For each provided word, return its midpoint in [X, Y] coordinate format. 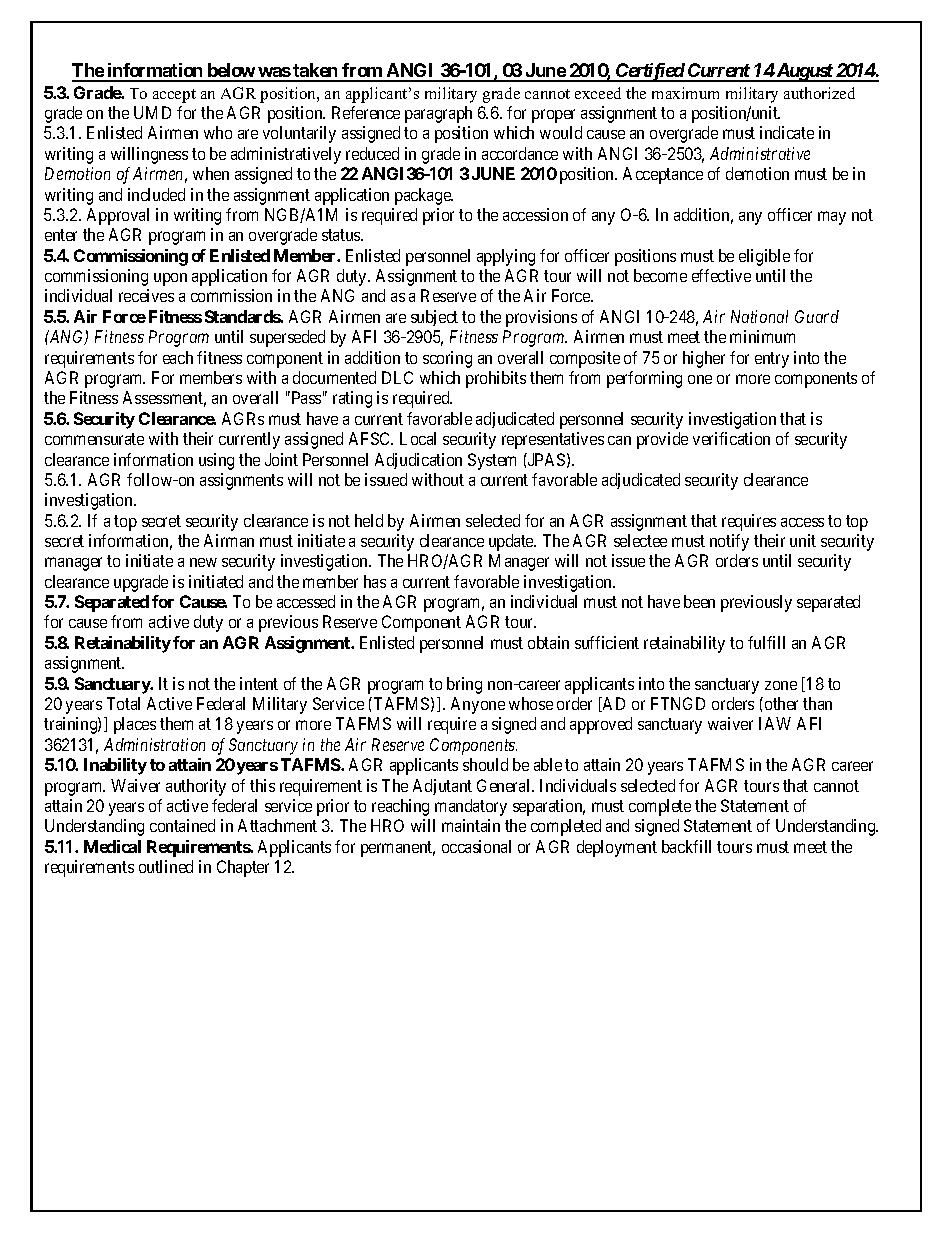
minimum [762, 336]
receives [146, 295]
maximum [685, 93]
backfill [686, 846]
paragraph [438, 114]
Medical [112, 846]
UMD [152, 112]
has [375, 581]
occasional [476, 846]
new [203, 562]
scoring [447, 359]
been [699, 601]
